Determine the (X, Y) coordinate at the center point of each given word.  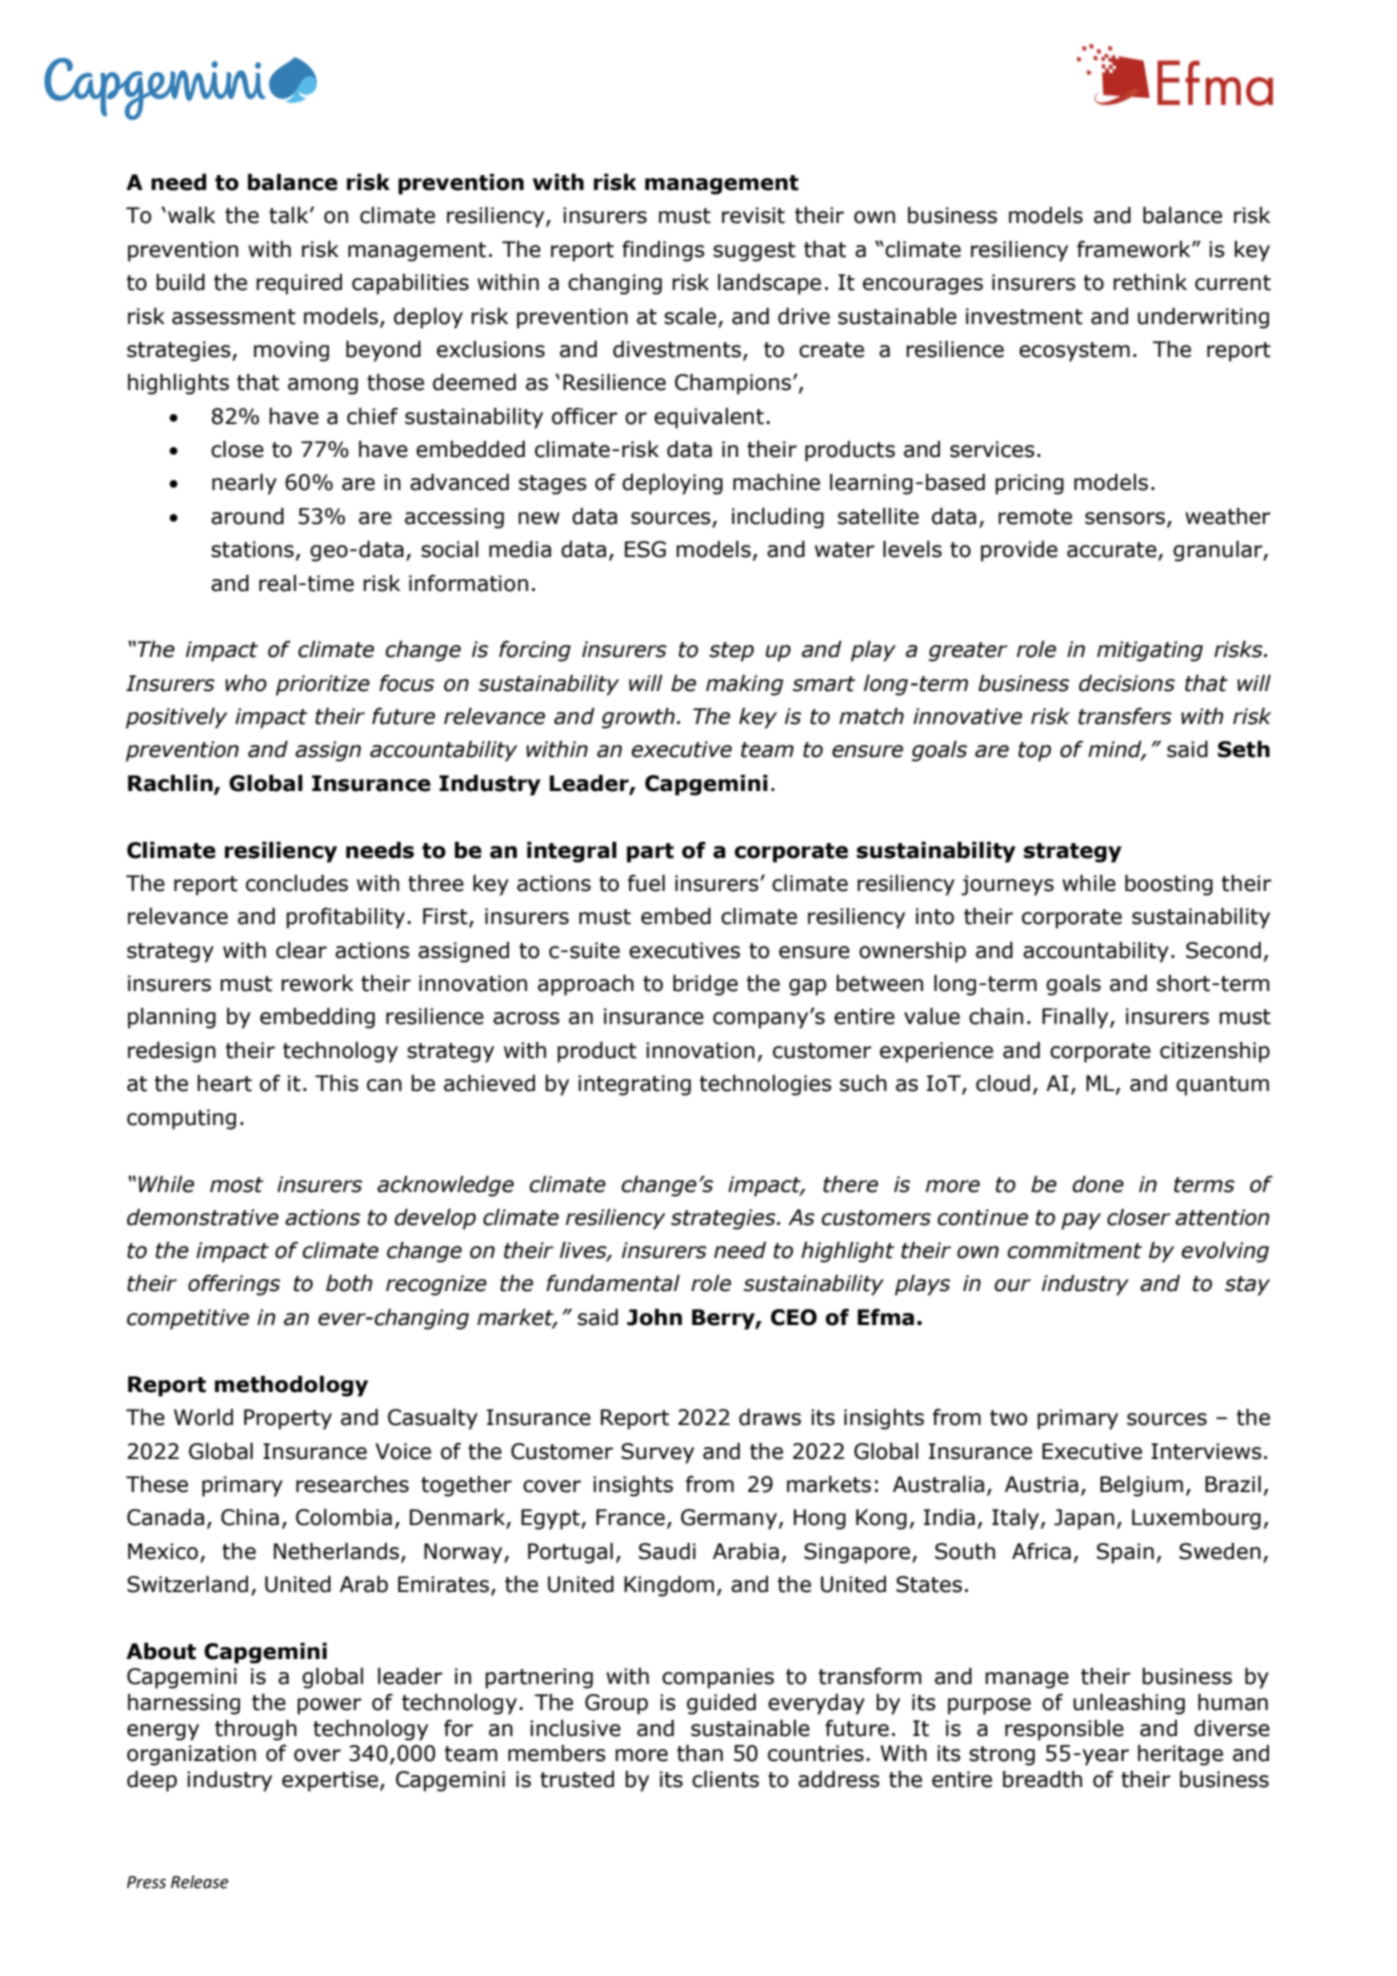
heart (224, 1083)
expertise (330, 1781)
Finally (1076, 1018)
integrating (634, 1085)
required (299, 284)
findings (663, 251)
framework (1135, 249)
